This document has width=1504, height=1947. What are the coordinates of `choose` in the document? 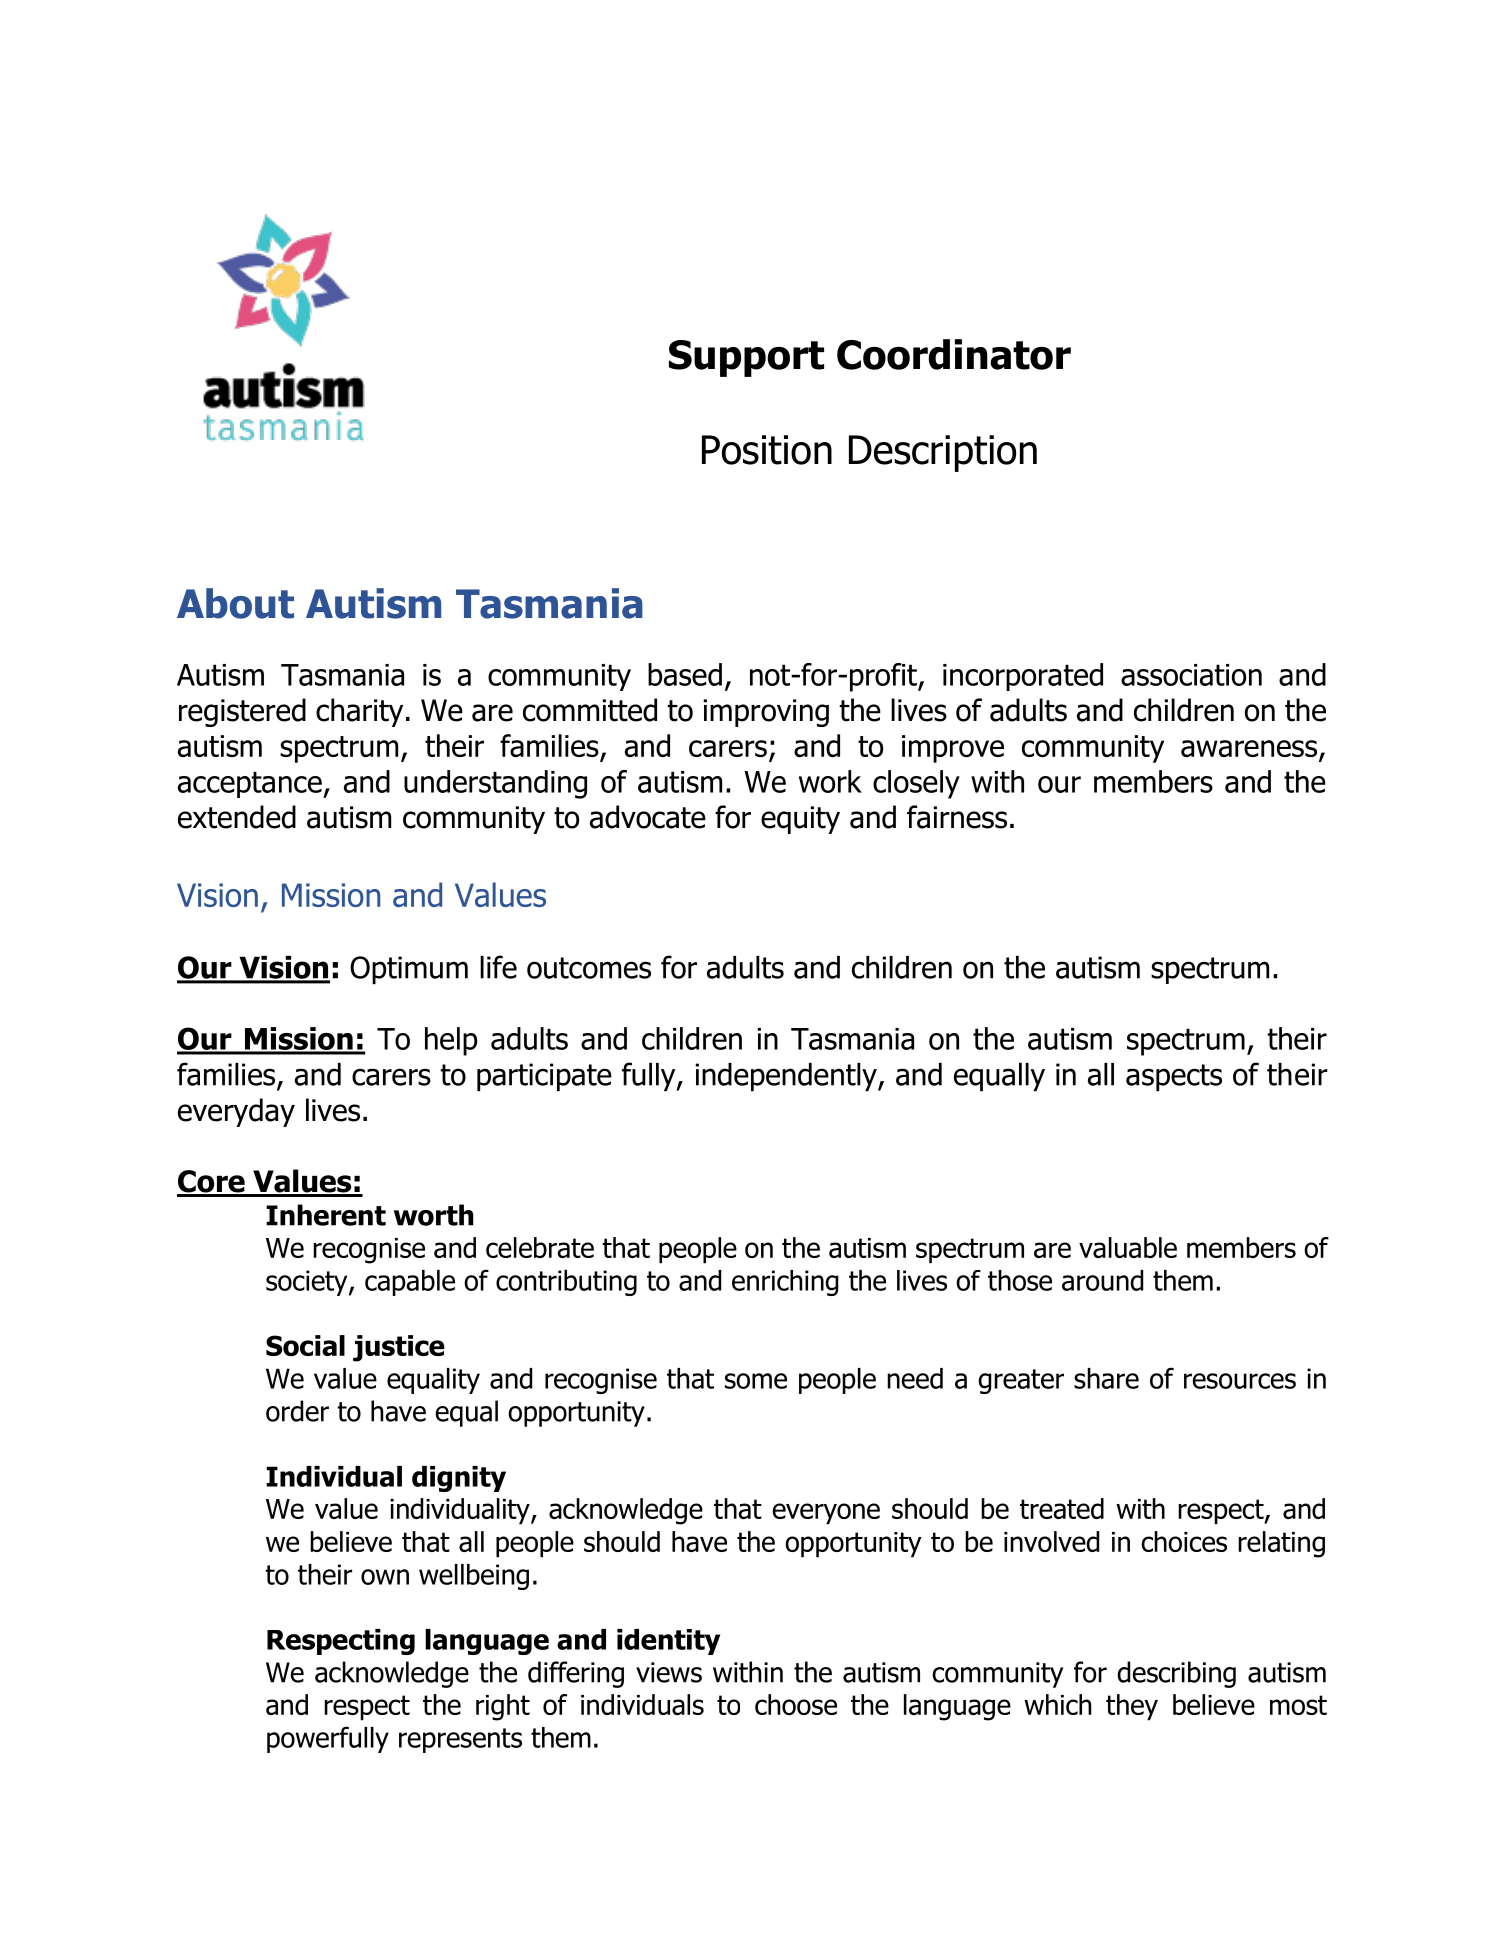 It's located at (796, 1704).
